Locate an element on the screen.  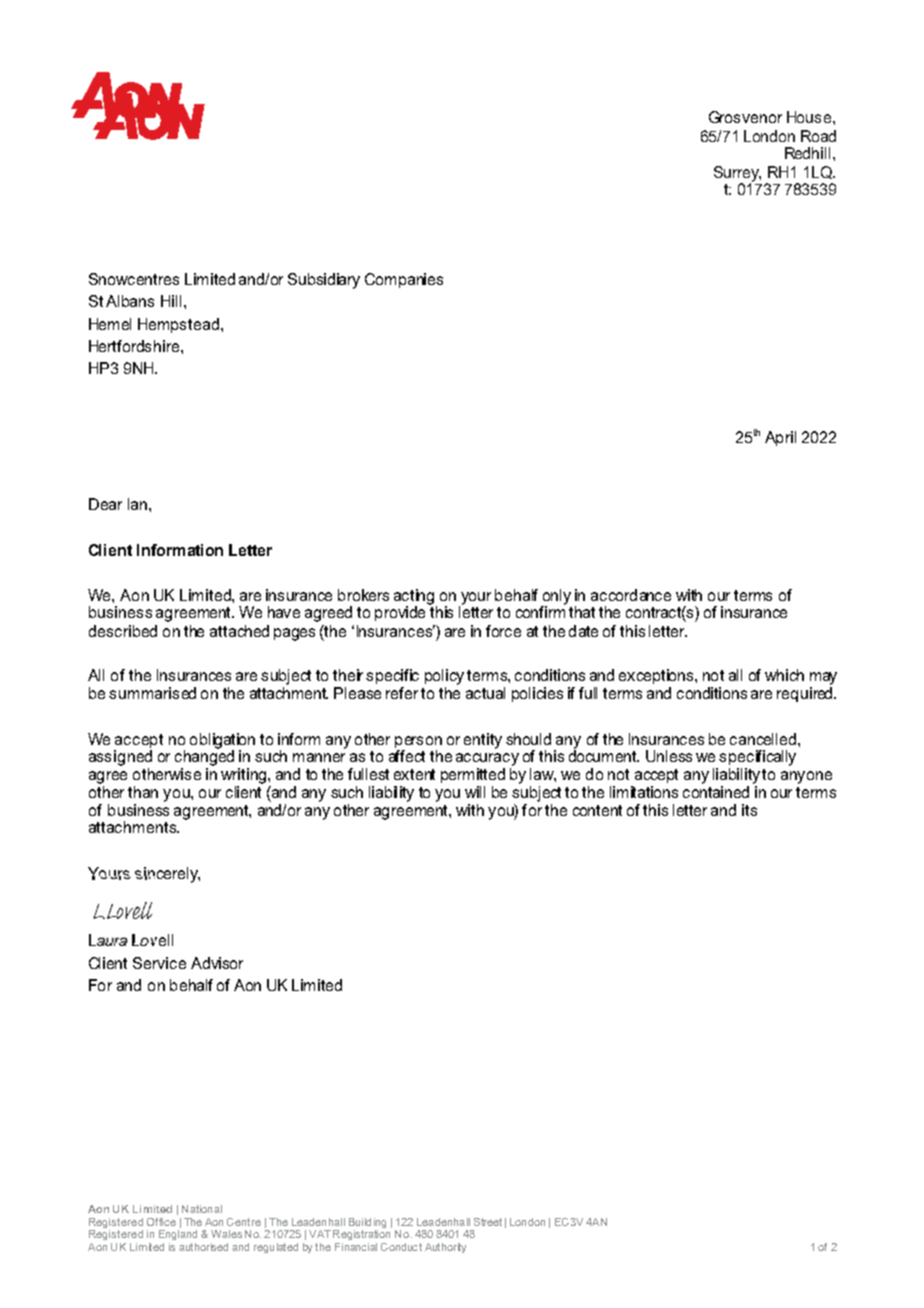
Albans is located at coordinates (130, 301).
